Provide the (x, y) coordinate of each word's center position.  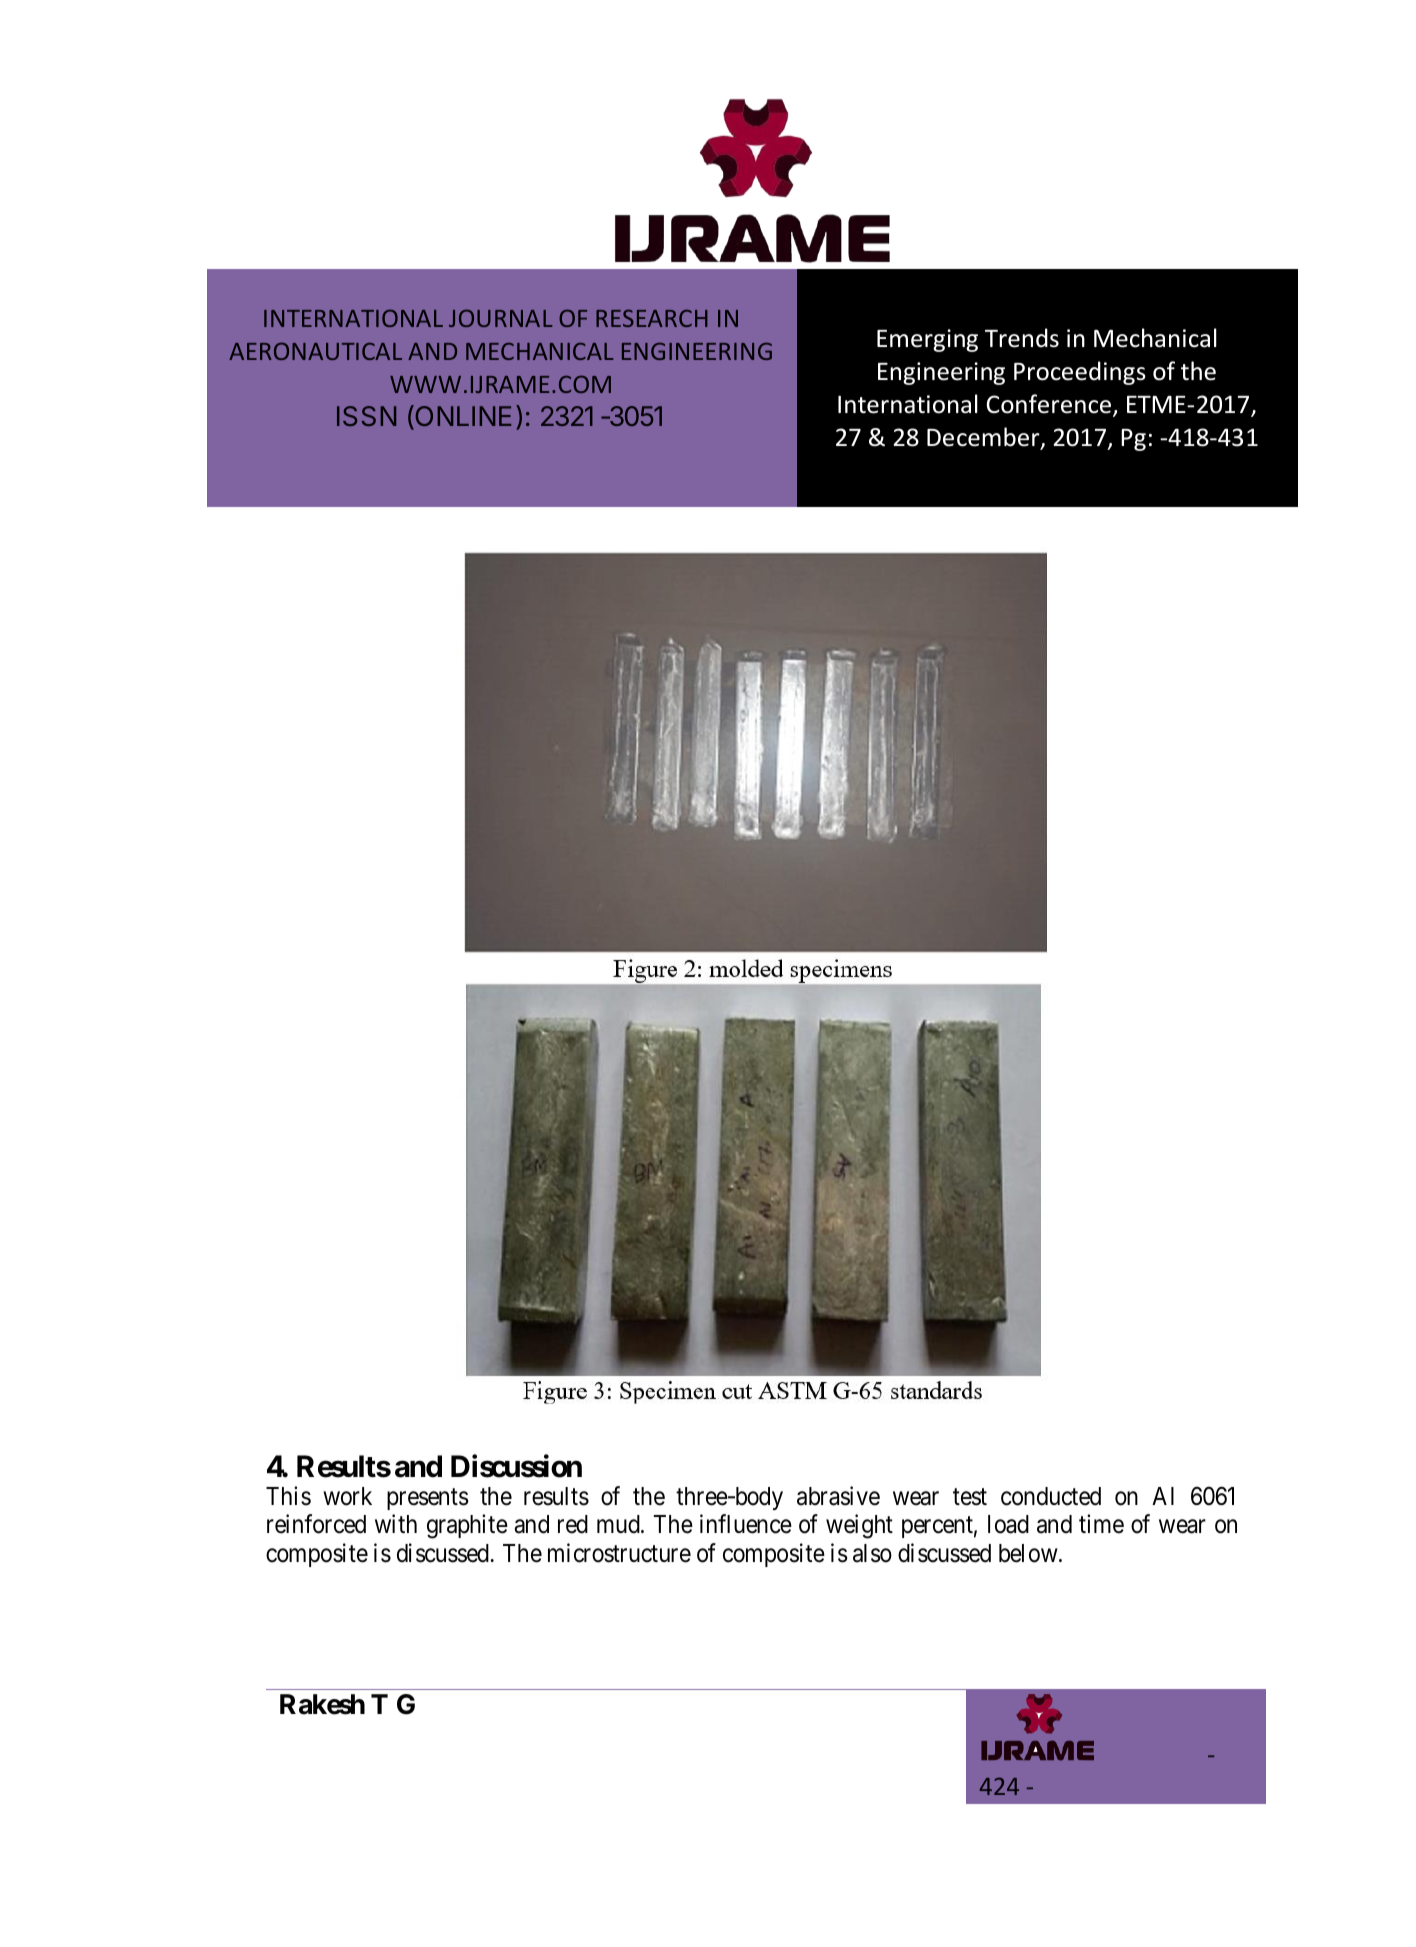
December (984, 438)
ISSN (366, 416)
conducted (1051, 1496)
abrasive (838, 1496)
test (970, 1497)
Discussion (516, 1466)
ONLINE (462, 417)
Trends (1022, 338)
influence (746, 1524)
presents (428, 1499)
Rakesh (322, 1704)
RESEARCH (652, 318)
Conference (1048, 404)
